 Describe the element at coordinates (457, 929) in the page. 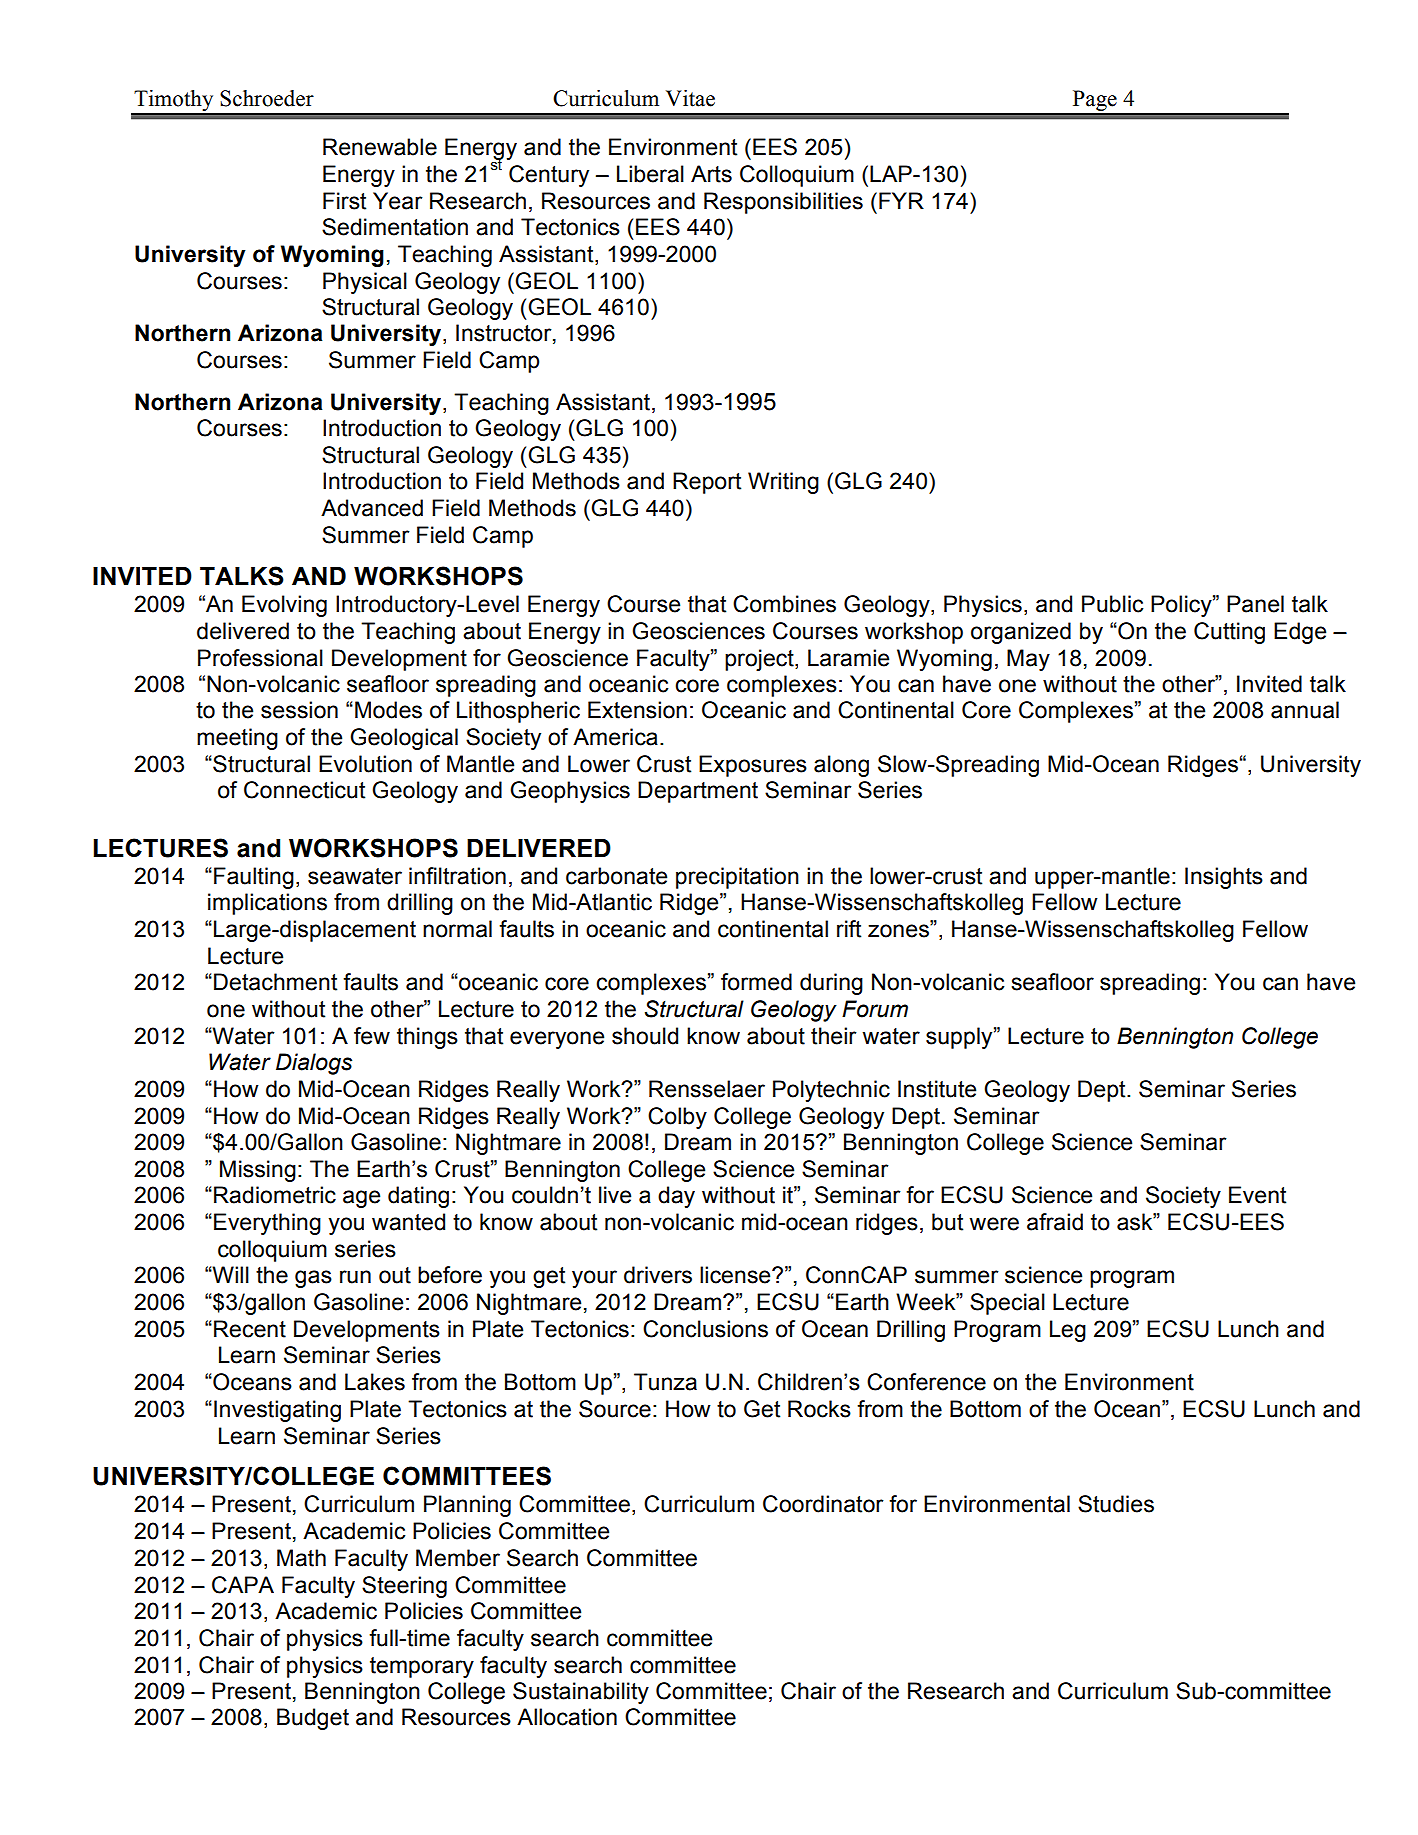

I see `normal` at that location.
